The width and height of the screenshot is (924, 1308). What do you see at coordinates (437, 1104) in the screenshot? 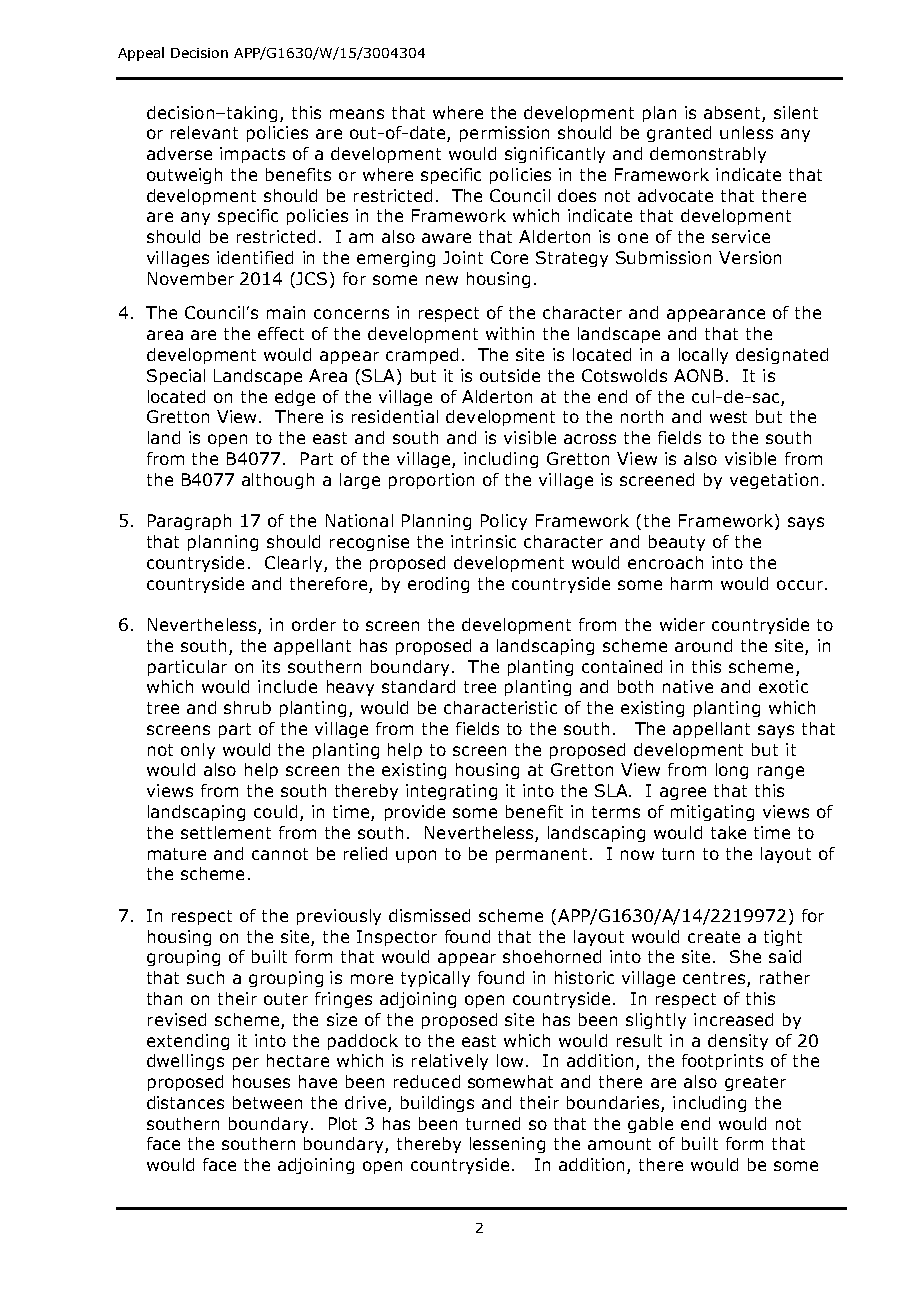
I see `buildings` at bounding box center [437, 1104].
